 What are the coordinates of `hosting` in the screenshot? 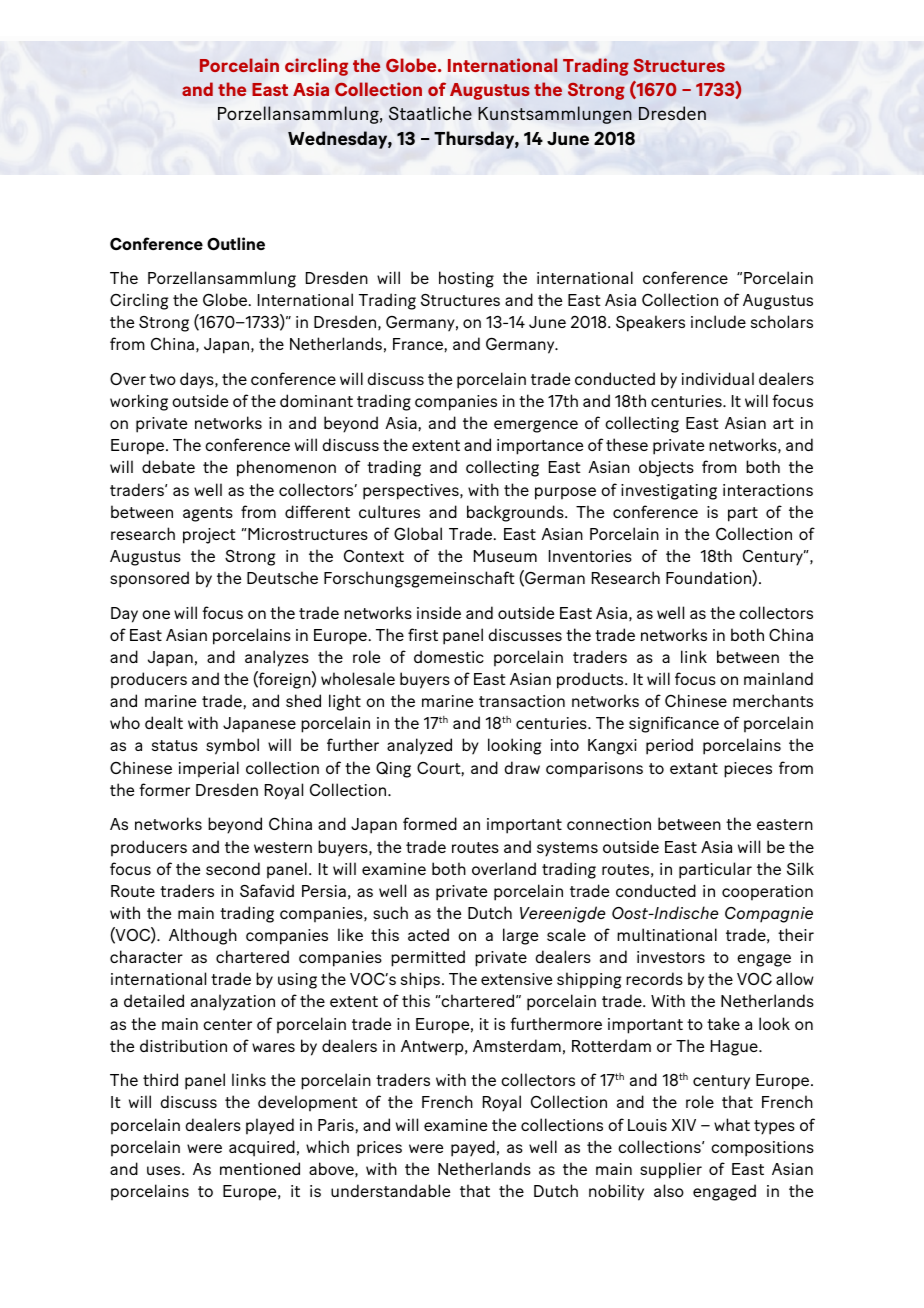 It's located at (466, 279).
